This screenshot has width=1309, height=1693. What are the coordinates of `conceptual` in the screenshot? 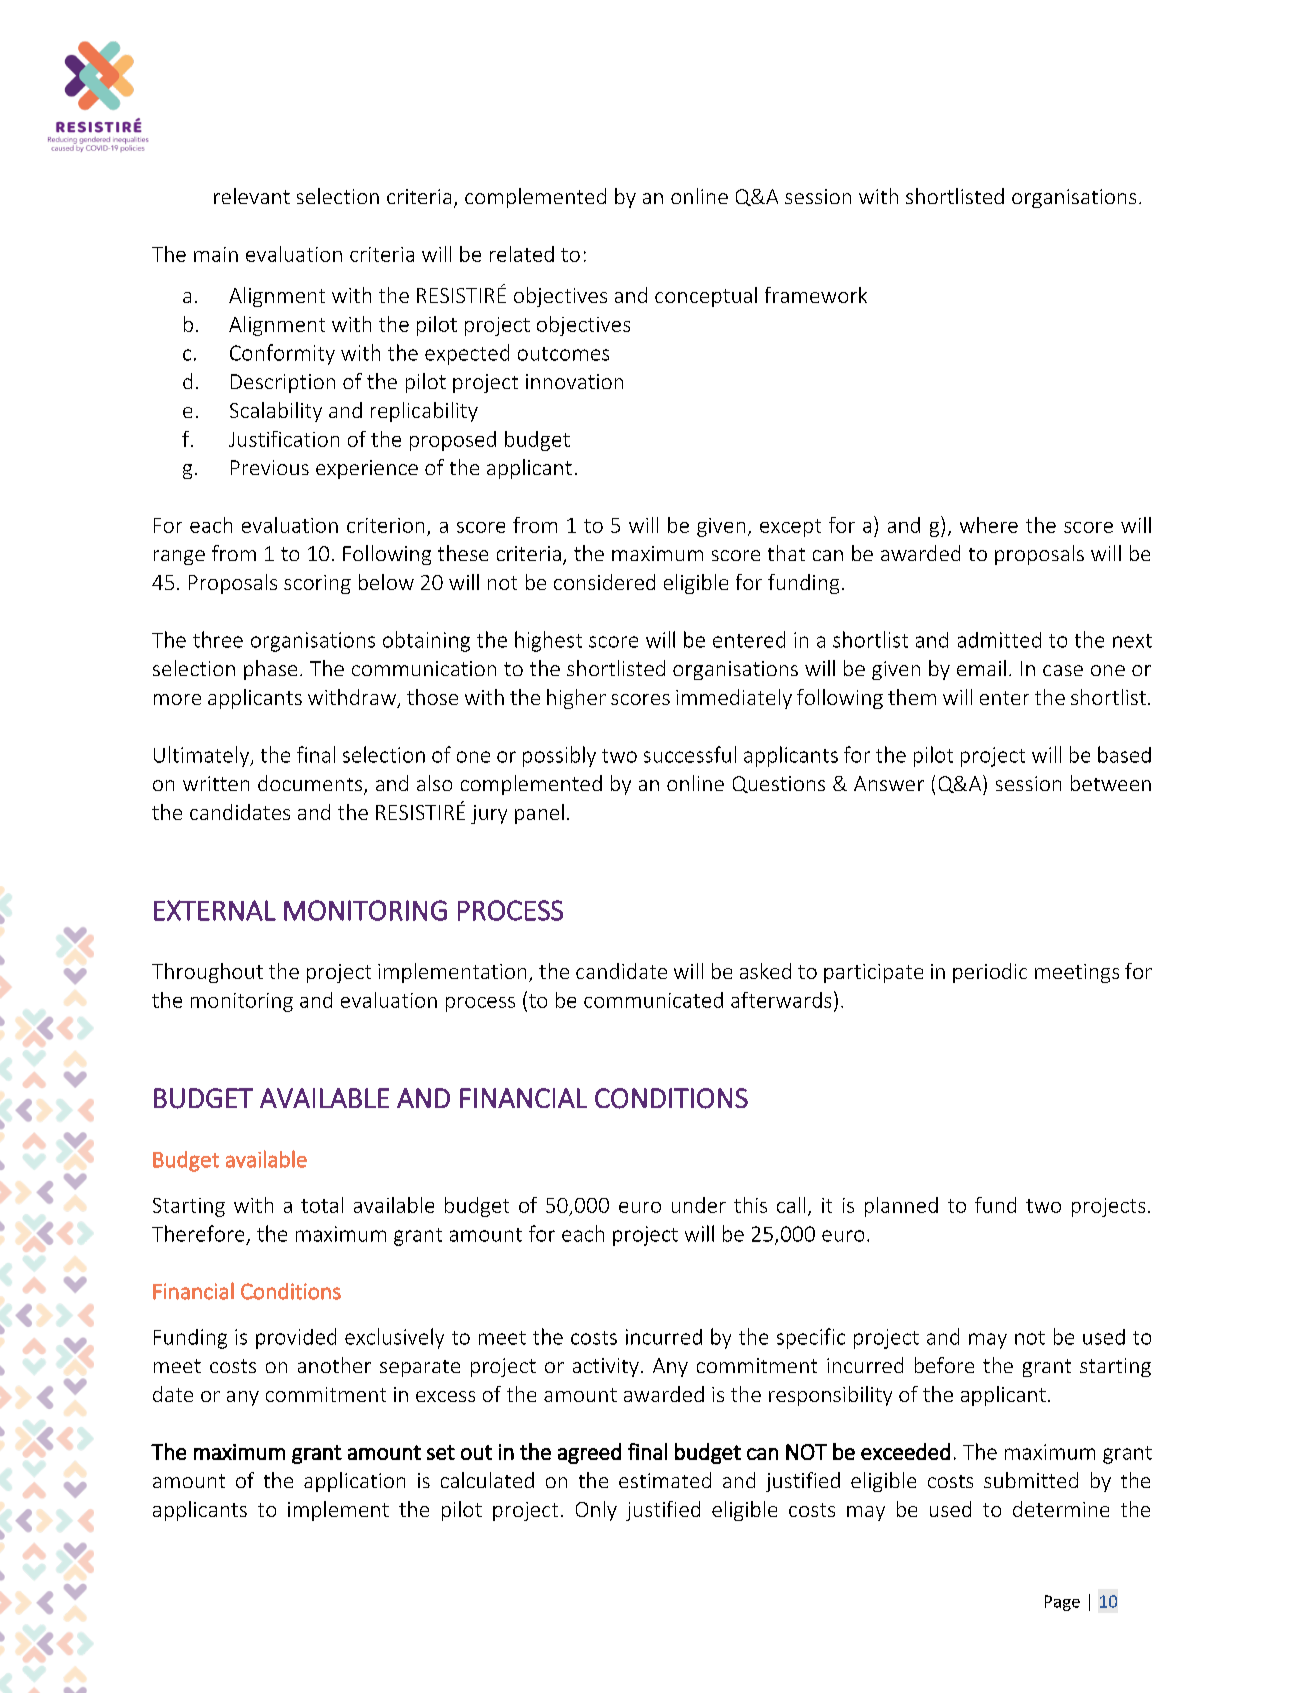 It's located at (706, 297).
